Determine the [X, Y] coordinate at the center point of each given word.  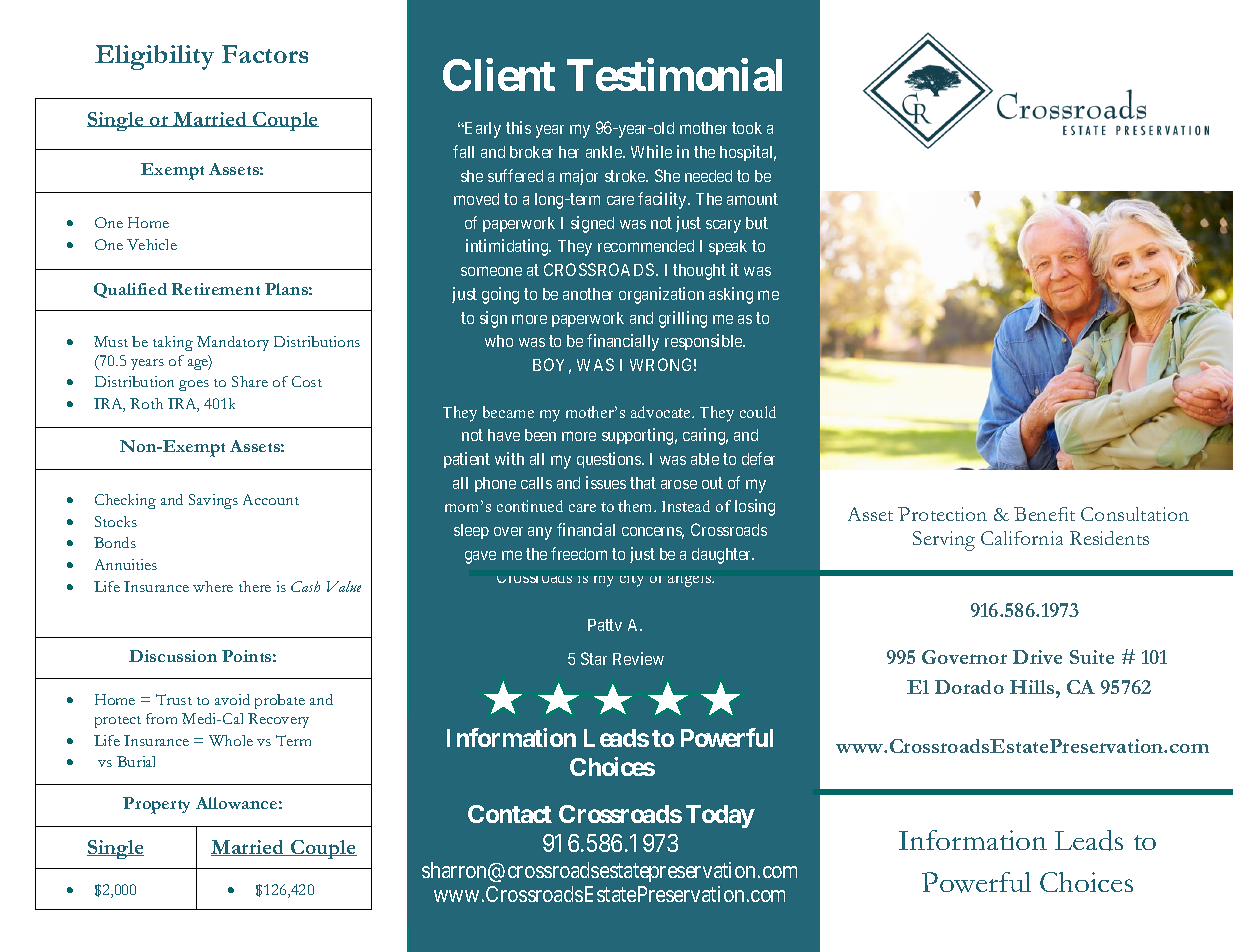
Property [156, 805]
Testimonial [674, 75]
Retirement [216, 289]
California [1022, 538]
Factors [265, 54]
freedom [579, 553]
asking [731, 295]
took [747, 128]
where [213, 586]
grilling [683, 319]
